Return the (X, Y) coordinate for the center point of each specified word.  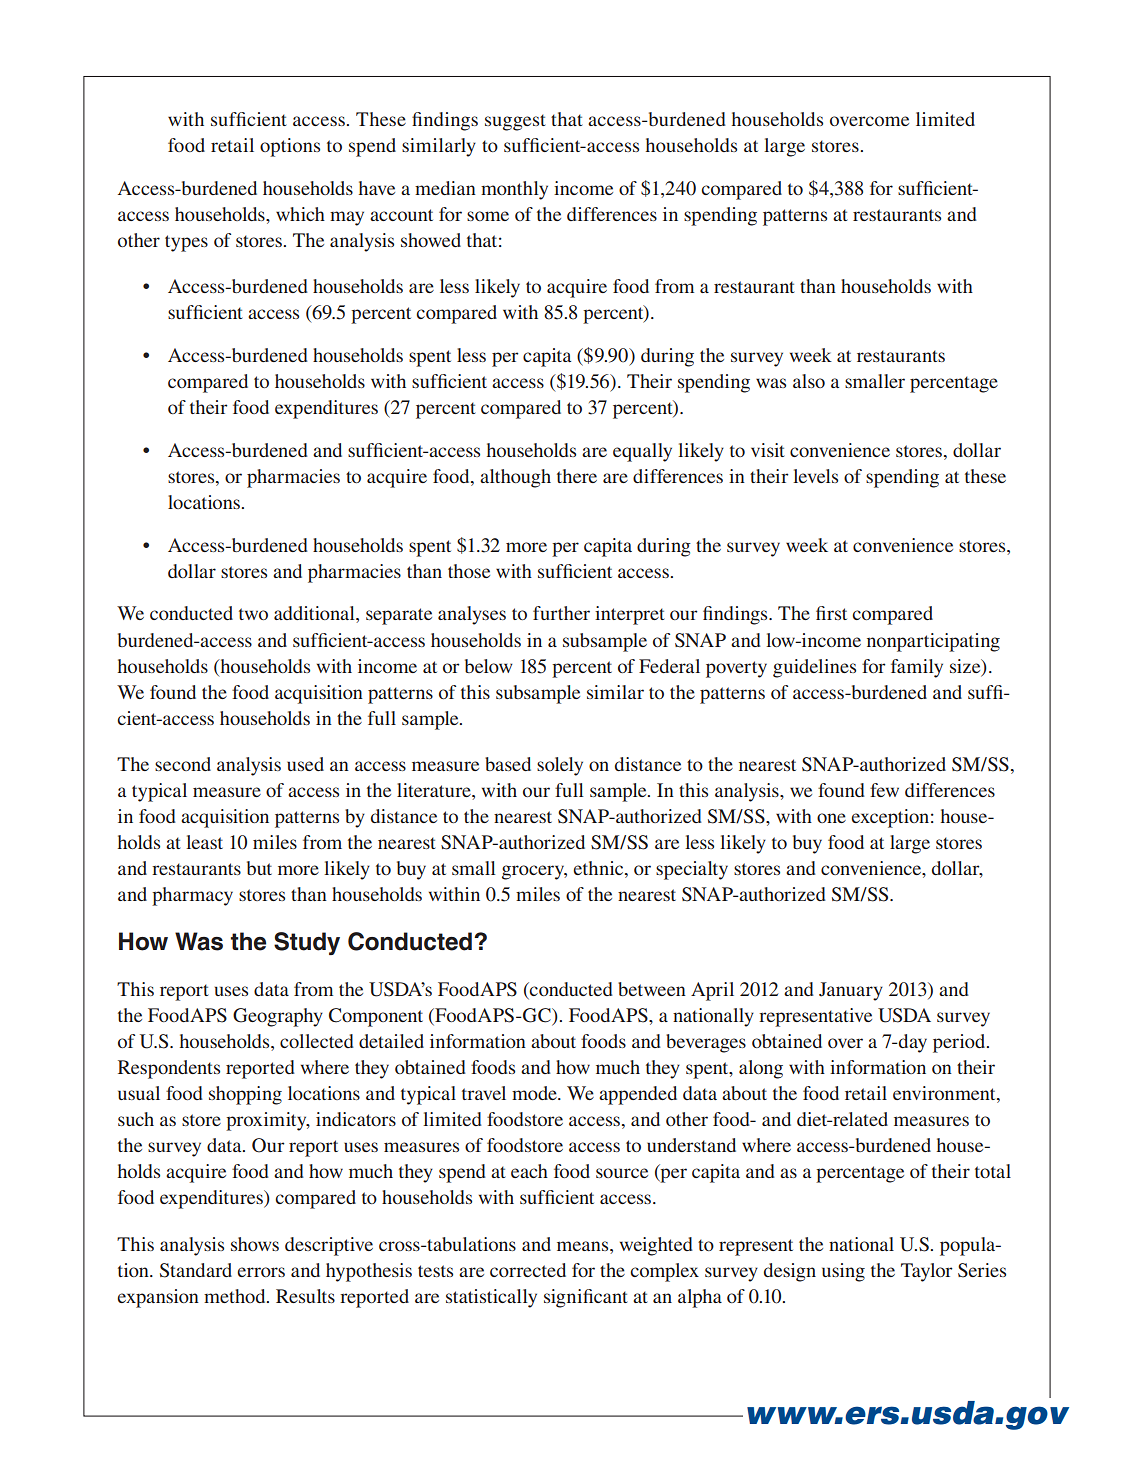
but (259, 868)
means (584, 1246)
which (300, 214)
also (809, 381)
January (851, 991)
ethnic (599, 869)
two (253, 614)
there (577, 476)
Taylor (927, 1272)
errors (261, 1272)
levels (815, 476)
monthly (514, 190)
